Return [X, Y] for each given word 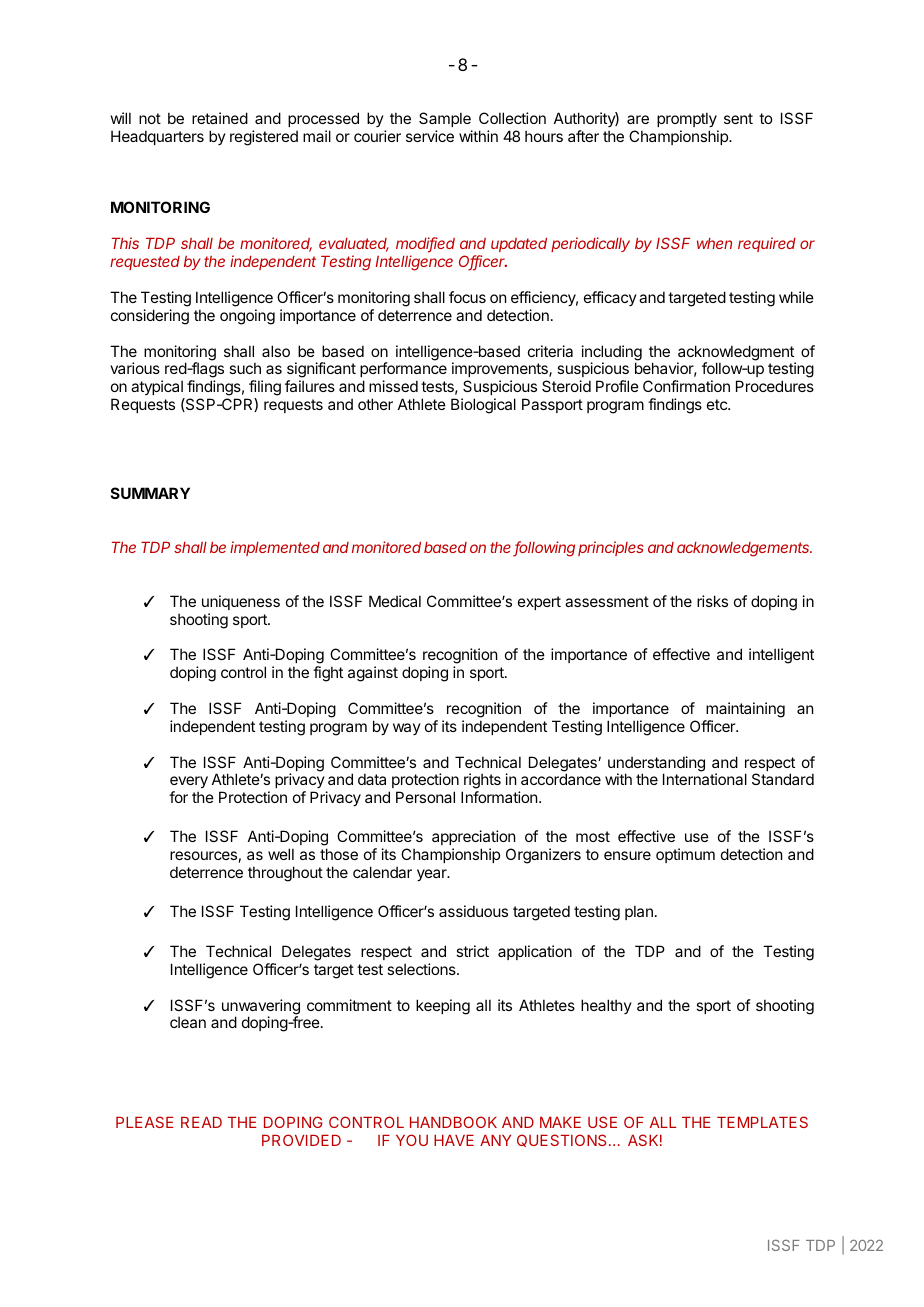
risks [712, 601]
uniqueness [241, 602]
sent [738, 118]
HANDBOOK [453, 1122]
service [430, 136]
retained [220, 118]
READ [201, 1122]
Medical [395, 601]
